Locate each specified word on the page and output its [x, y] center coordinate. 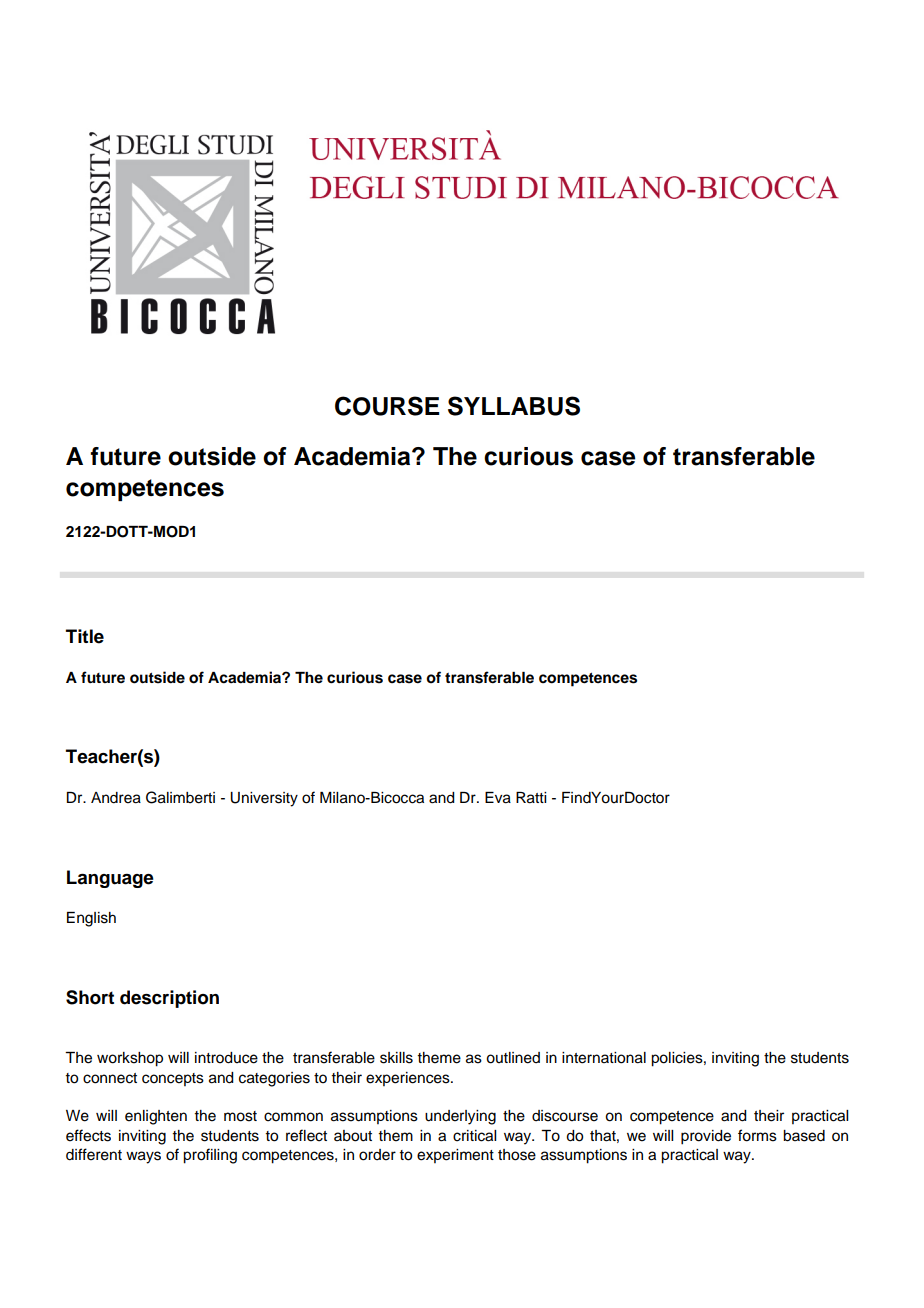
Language [110, 879]
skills [396, 1058]
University [264, 799]
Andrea [116, 798]
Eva [498, 798]
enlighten [156, 1117]
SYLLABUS [514, 406]
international [604, 1058]
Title [85, 636]
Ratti [531, 798]
